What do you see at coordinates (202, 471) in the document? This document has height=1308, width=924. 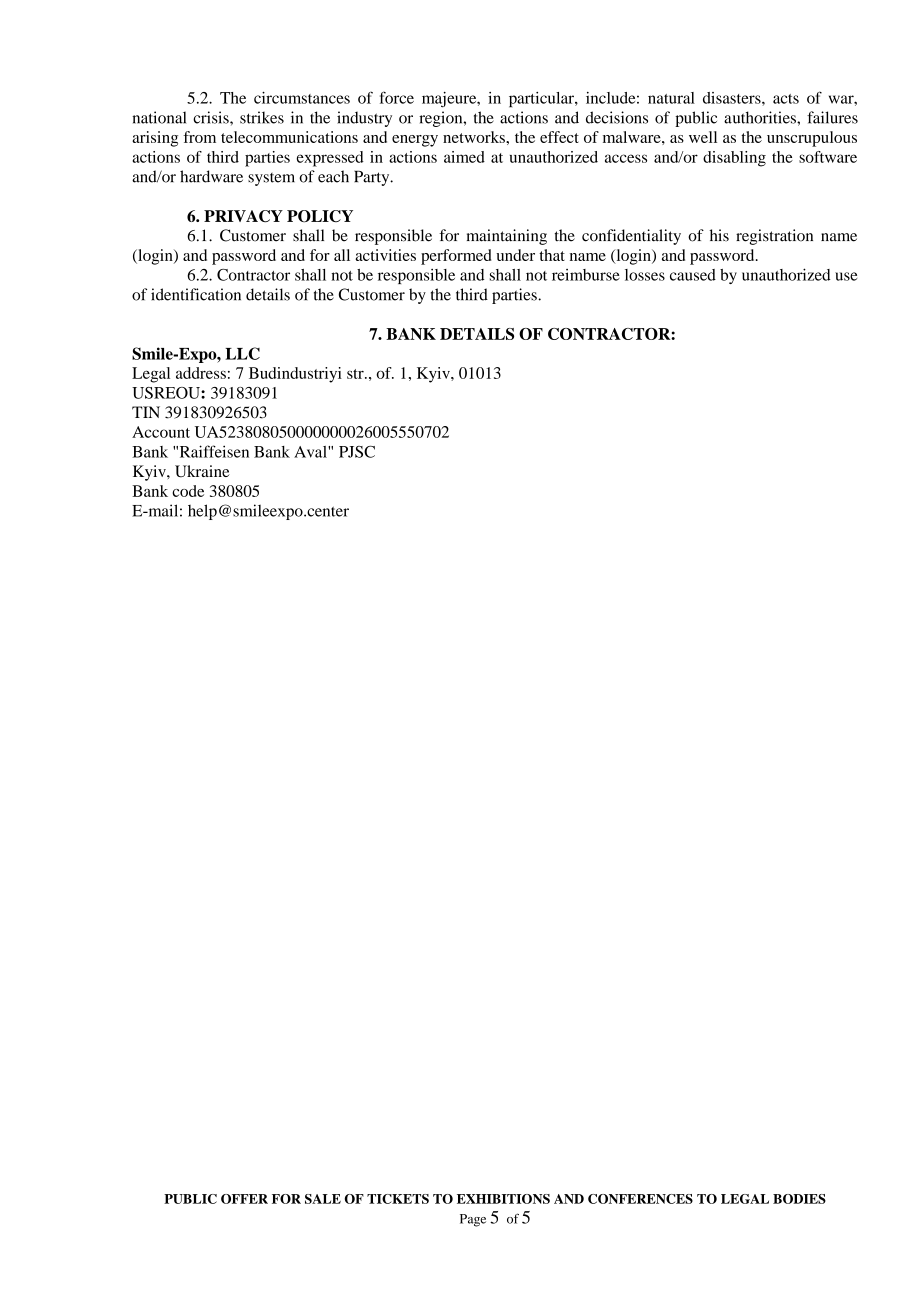 I see `Ukraine` at bounding box center [202, 471].
